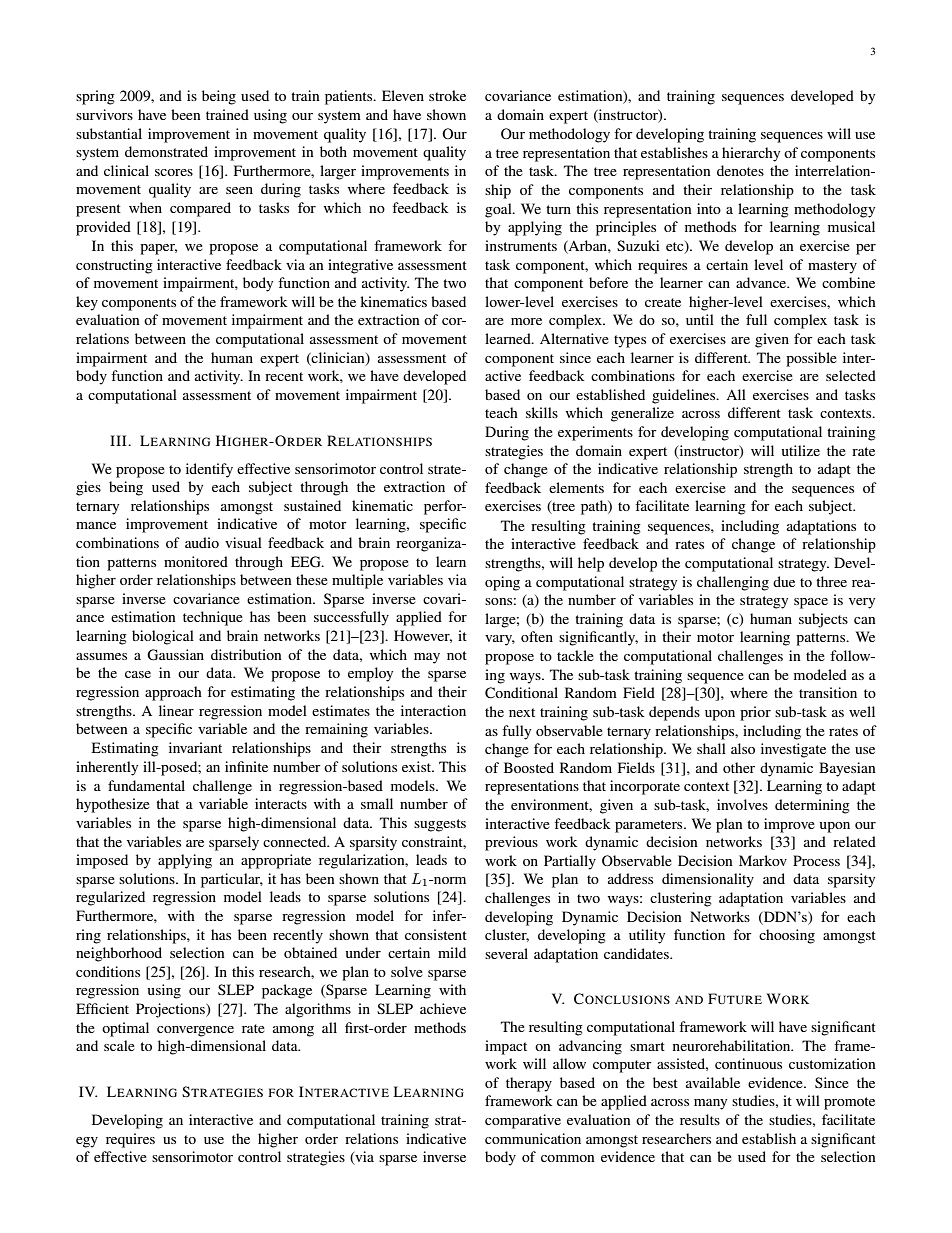 Image resolution: width=952 pixels, height=1233 pixels. Describe the element at coordinates (119, 1045) in the screenshot. I see `scale` at that location.
